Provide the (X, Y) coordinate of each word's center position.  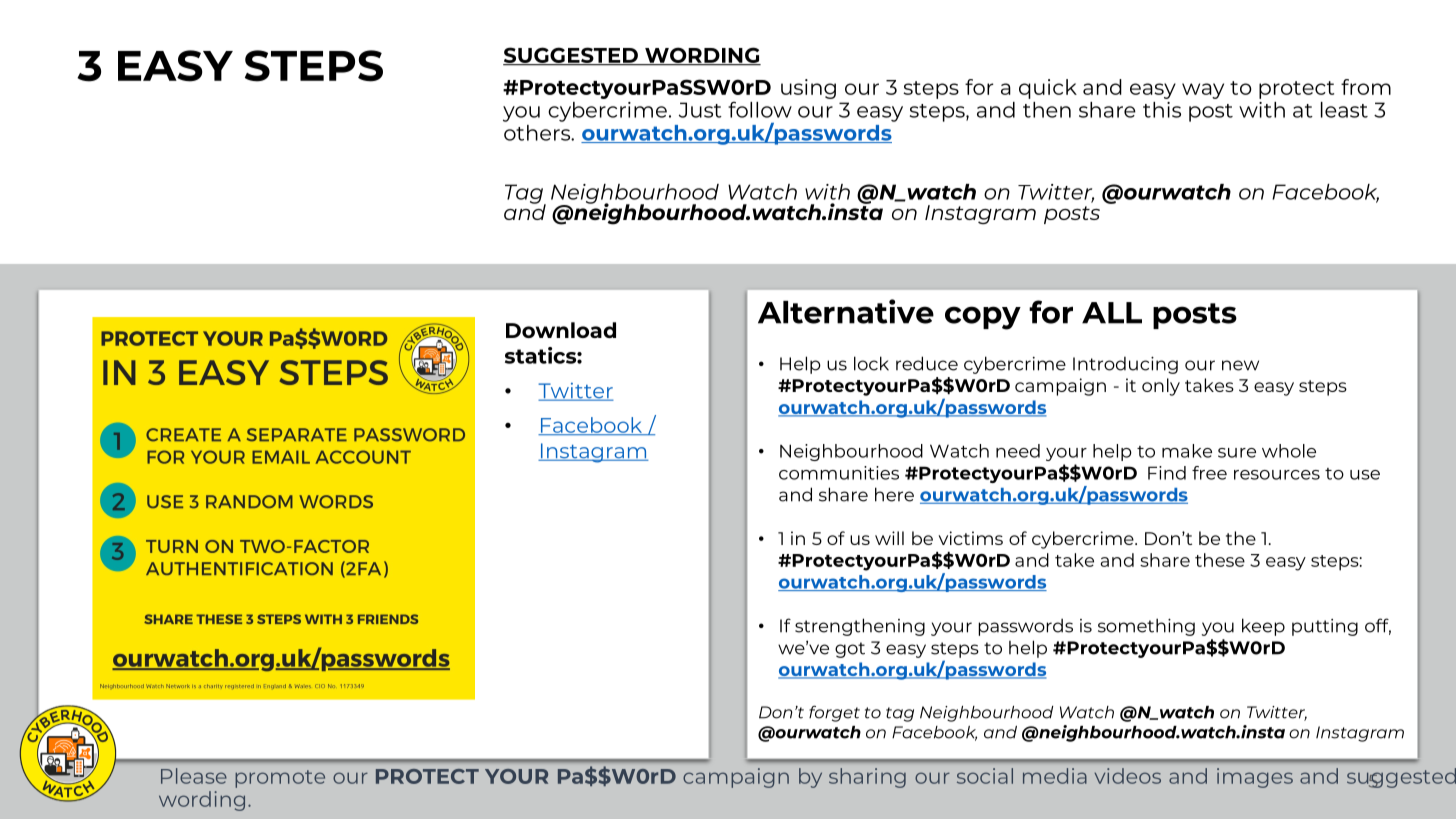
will (889, 538)
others (538, 133)
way (1203, 91)
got (850, 650)
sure (1237, 453)
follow (760, 109)
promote (280, 779)
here (894, 494)
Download (561, 330)
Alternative (846, 311)
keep (1263, 627)
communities (839, 473)
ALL (1112, 313)
